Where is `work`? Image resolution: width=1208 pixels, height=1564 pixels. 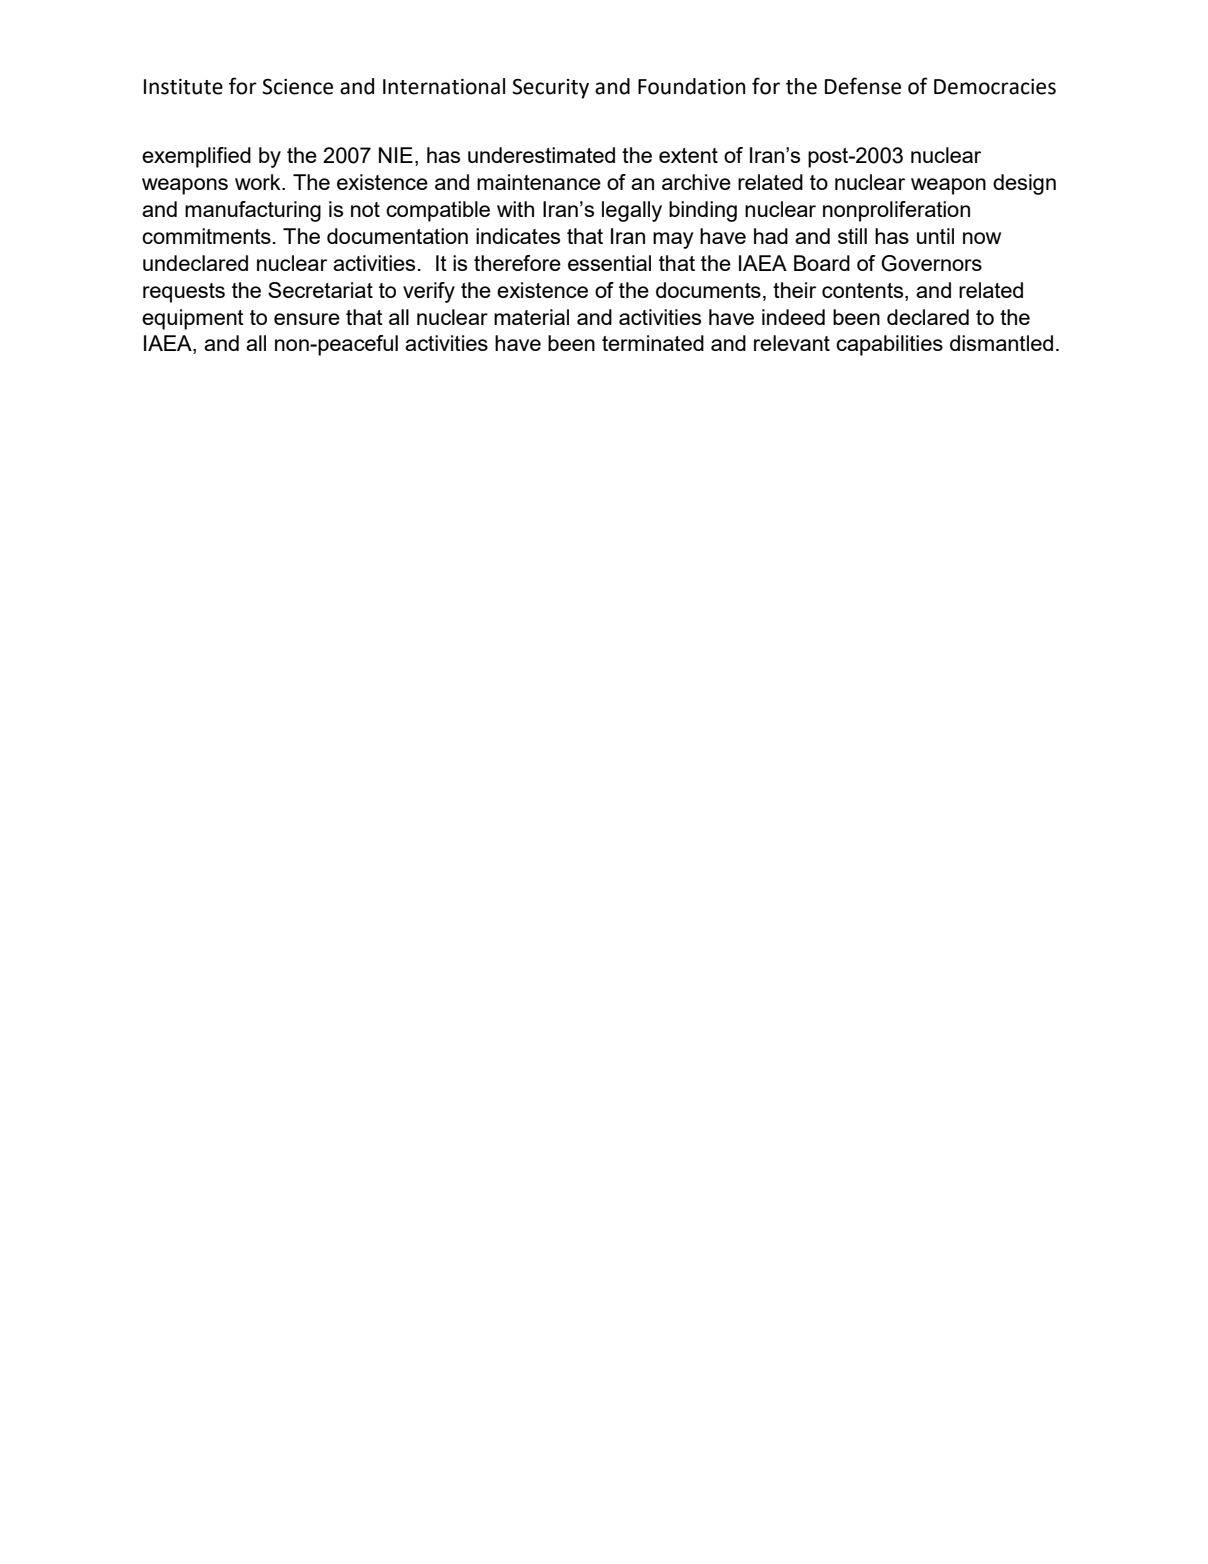 work is located at coordinates (259, 182).
